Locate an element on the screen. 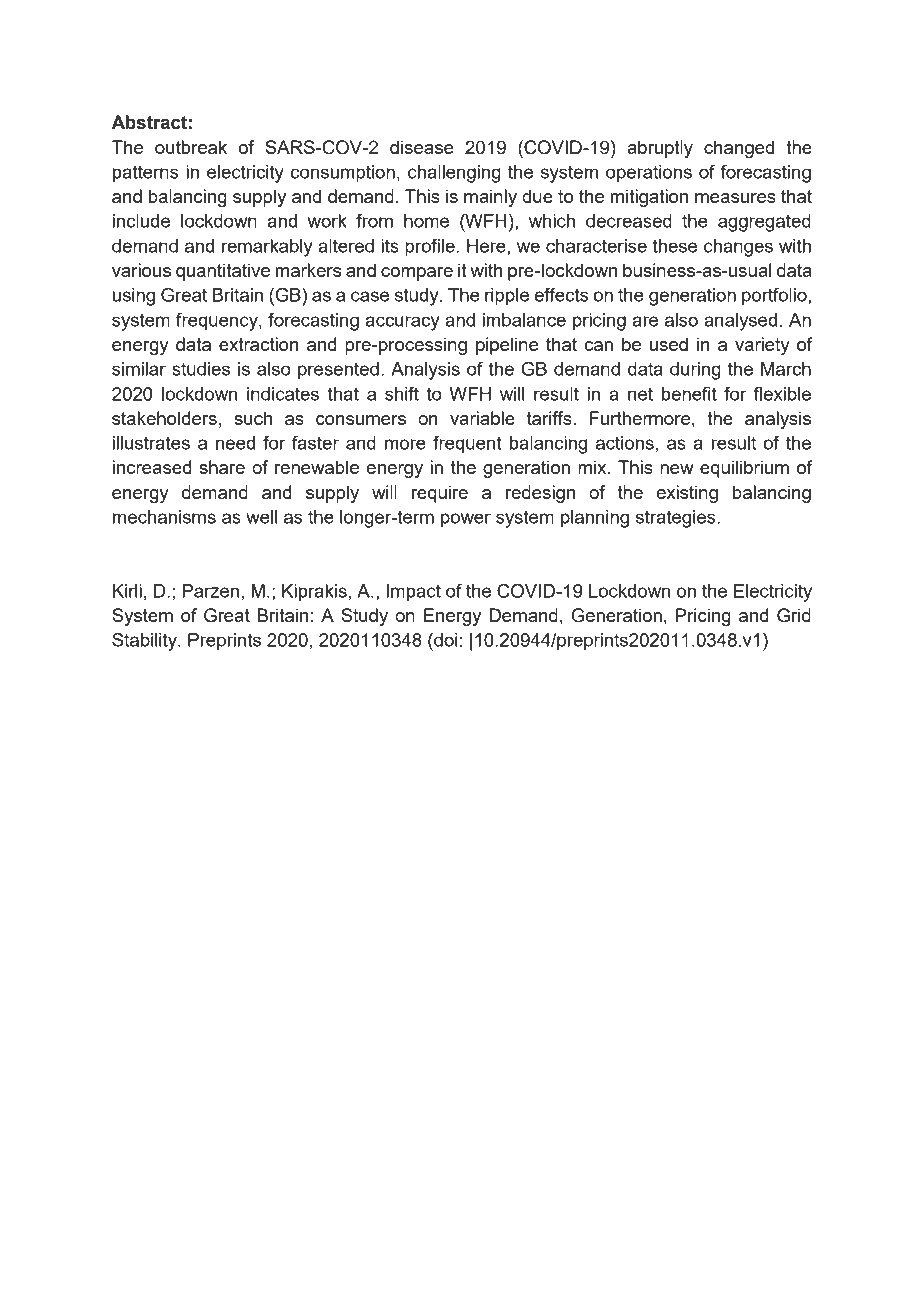 This screenshot has width=924, height=1307. studies is located at coordinates (201, 369).
